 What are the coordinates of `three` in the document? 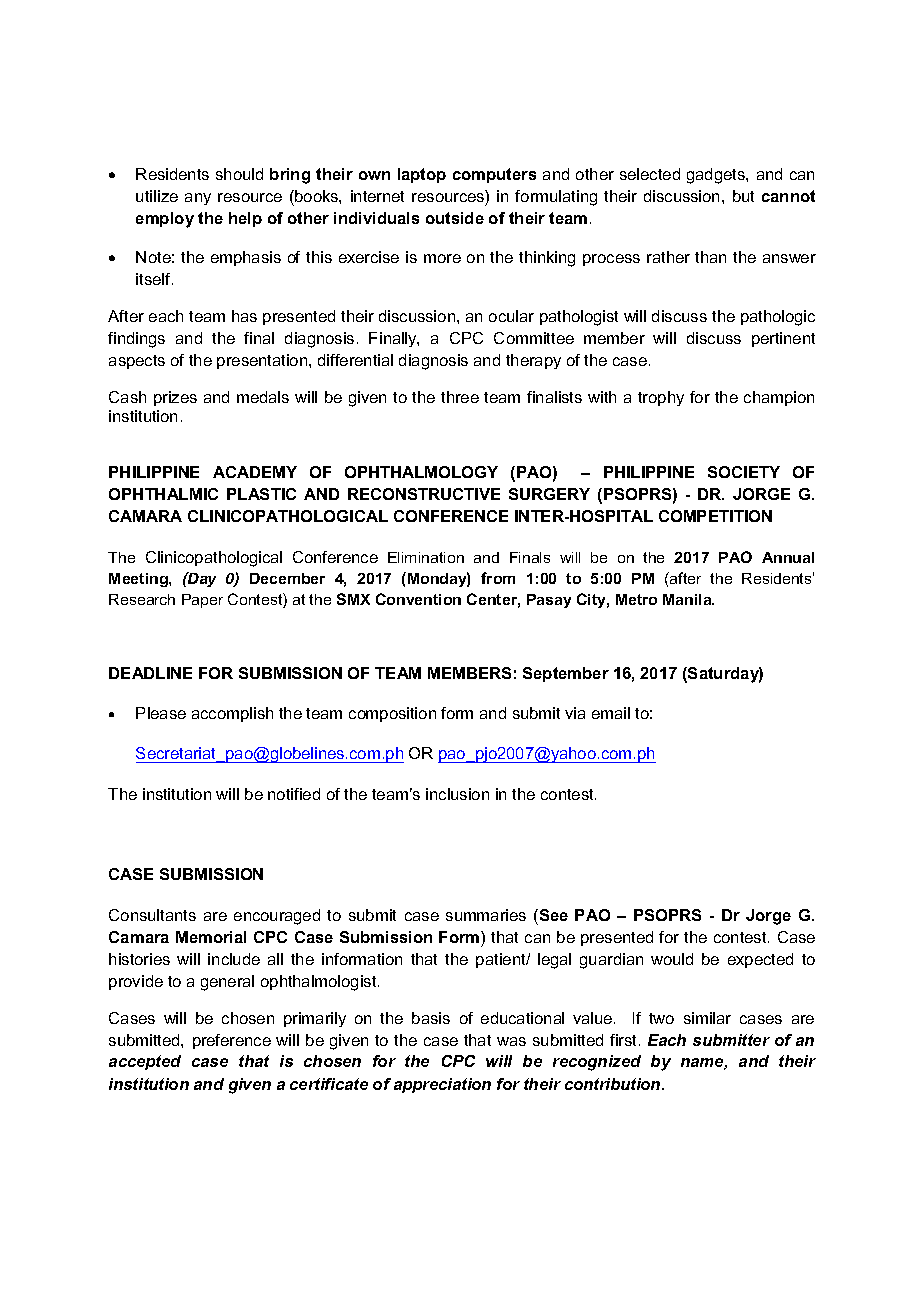 It's located at (460, 397).
